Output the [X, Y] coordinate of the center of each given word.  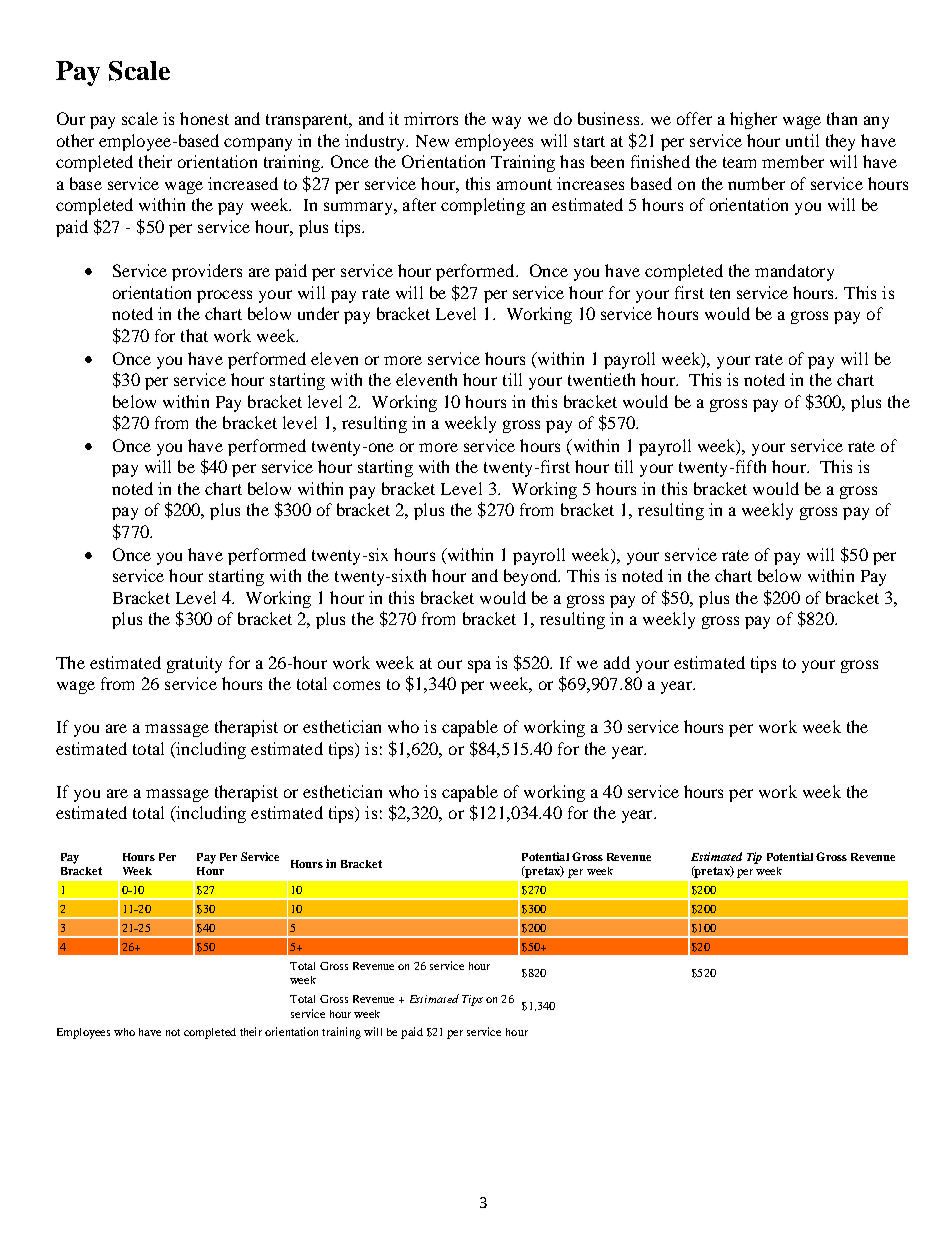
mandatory [794, 272]
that [194, 335]
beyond [532, 577]
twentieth [601, 379]
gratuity [194, 664]
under [318, 313]
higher [753, 120]
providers [207, 272]
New [432, 141]
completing [483, 206]
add [617, 662]
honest [204, 118]
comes [356, 685]
